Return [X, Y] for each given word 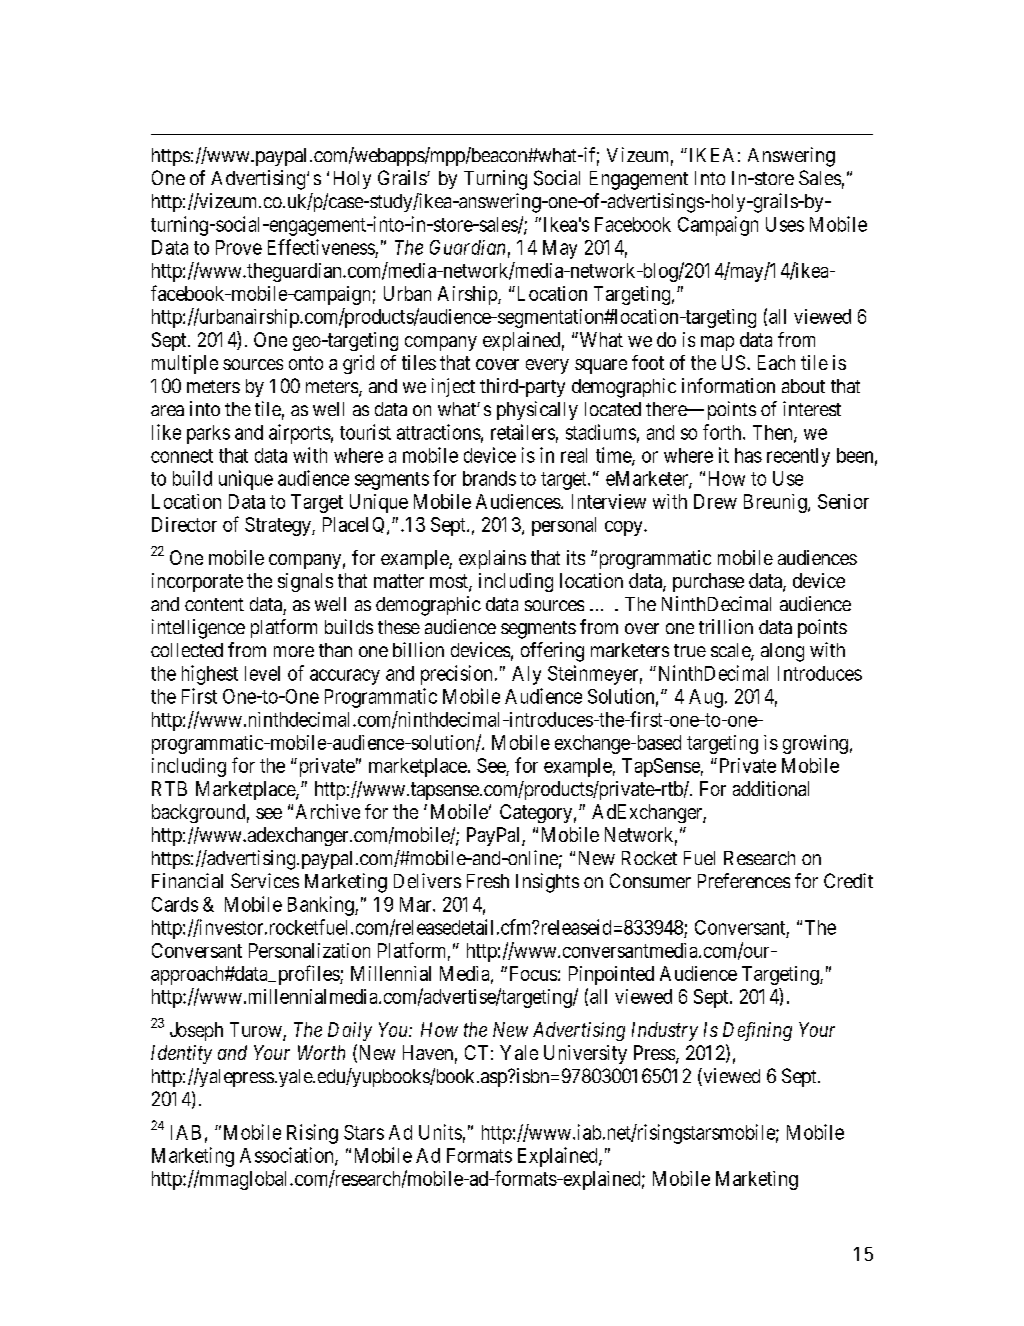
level [262, 673]
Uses [785, 224]
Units [440, 1132]
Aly [526, 675]
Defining [757, 1031]
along [782, 652]
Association [288, 1156]
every [547, 366]
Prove [239, 247]
